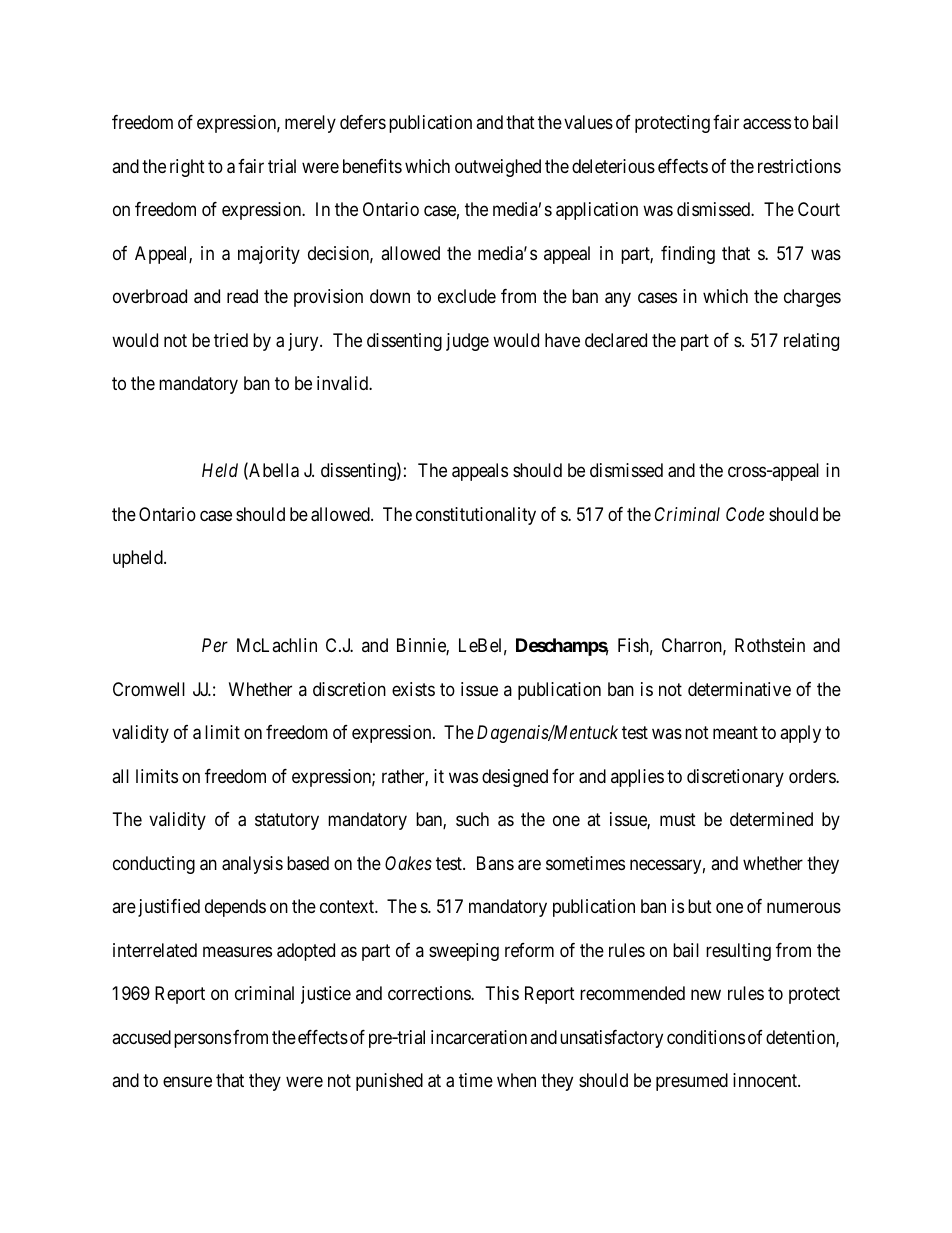 The width and height of the screenshot is (952, 1233). Describe the element at coordinates (476, 516) in the screenshot. I see `constitutionality` at that location.
